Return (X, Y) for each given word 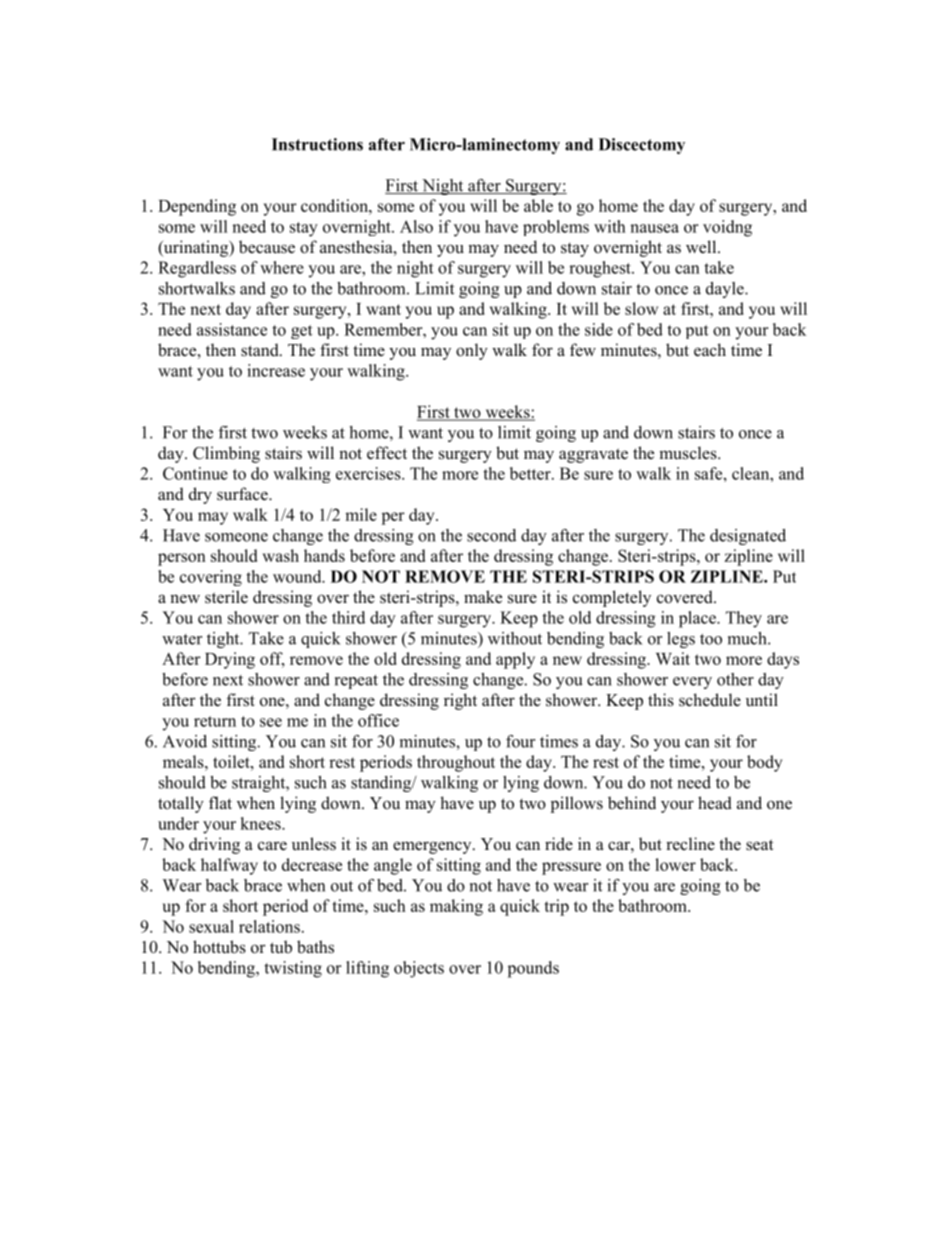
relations (269, 926)
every (692, 683)
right (460, 701)
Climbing (226, 454)
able (538, 205)
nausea (654, 228)
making (456, 907)
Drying (230, 660)
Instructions (317, 144)
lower (675, 864)
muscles (689, 453)
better (531, 473)
